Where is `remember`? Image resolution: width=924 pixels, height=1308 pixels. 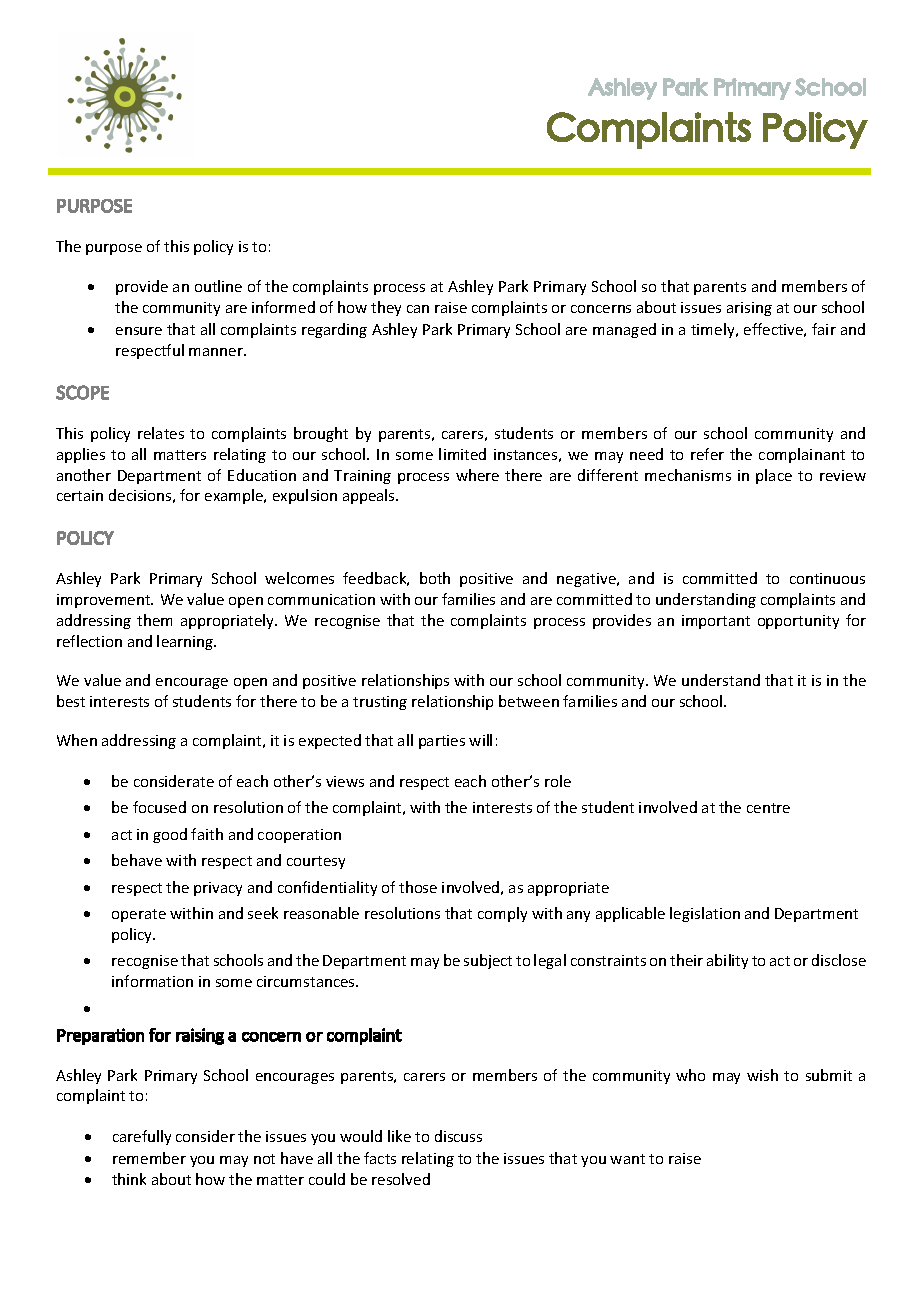 remember is located at coordinates (149, 1158).
